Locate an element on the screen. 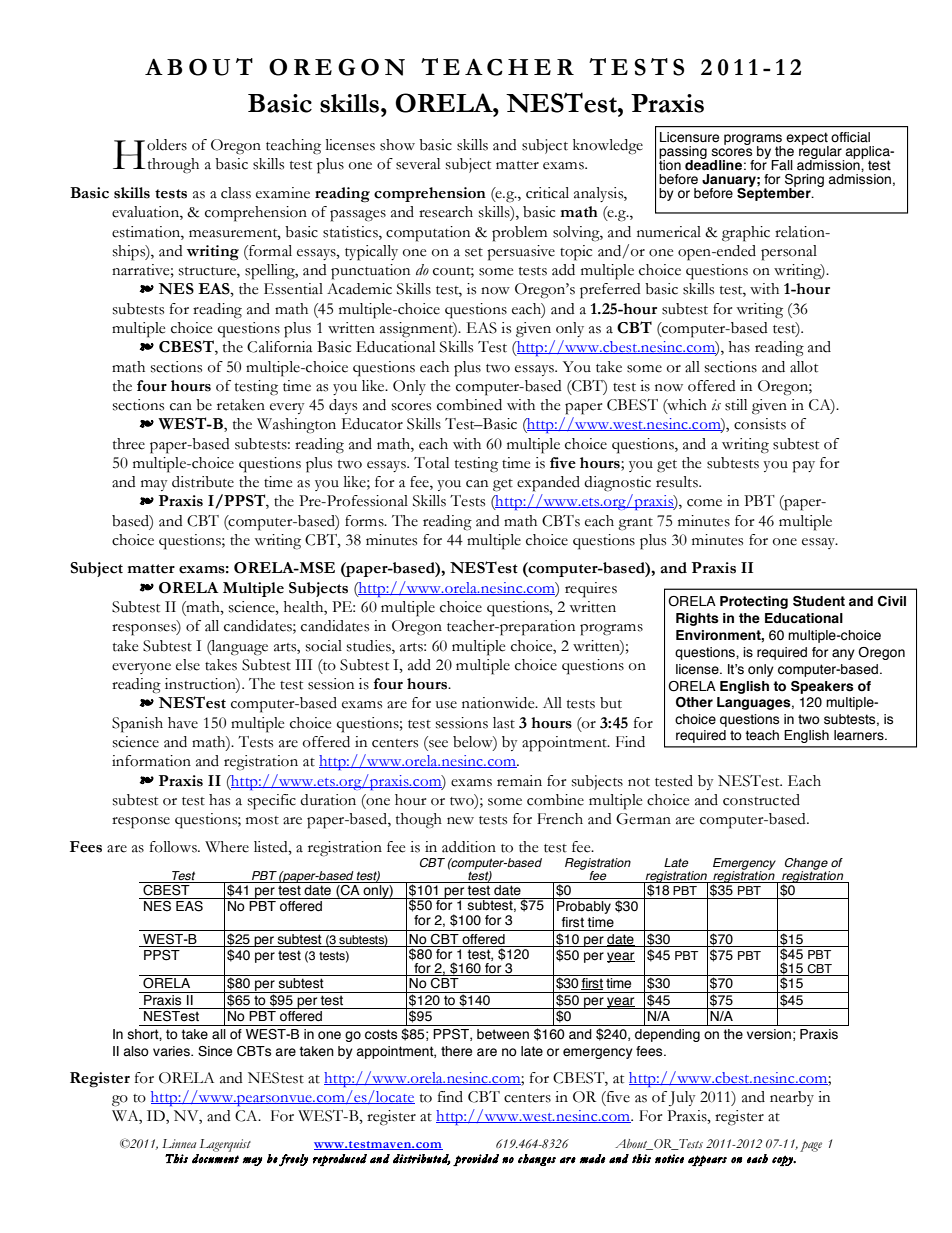 Image resolution: width=952 pixels, height=1233 pixels. Where is located at coordinates (227, 847).
